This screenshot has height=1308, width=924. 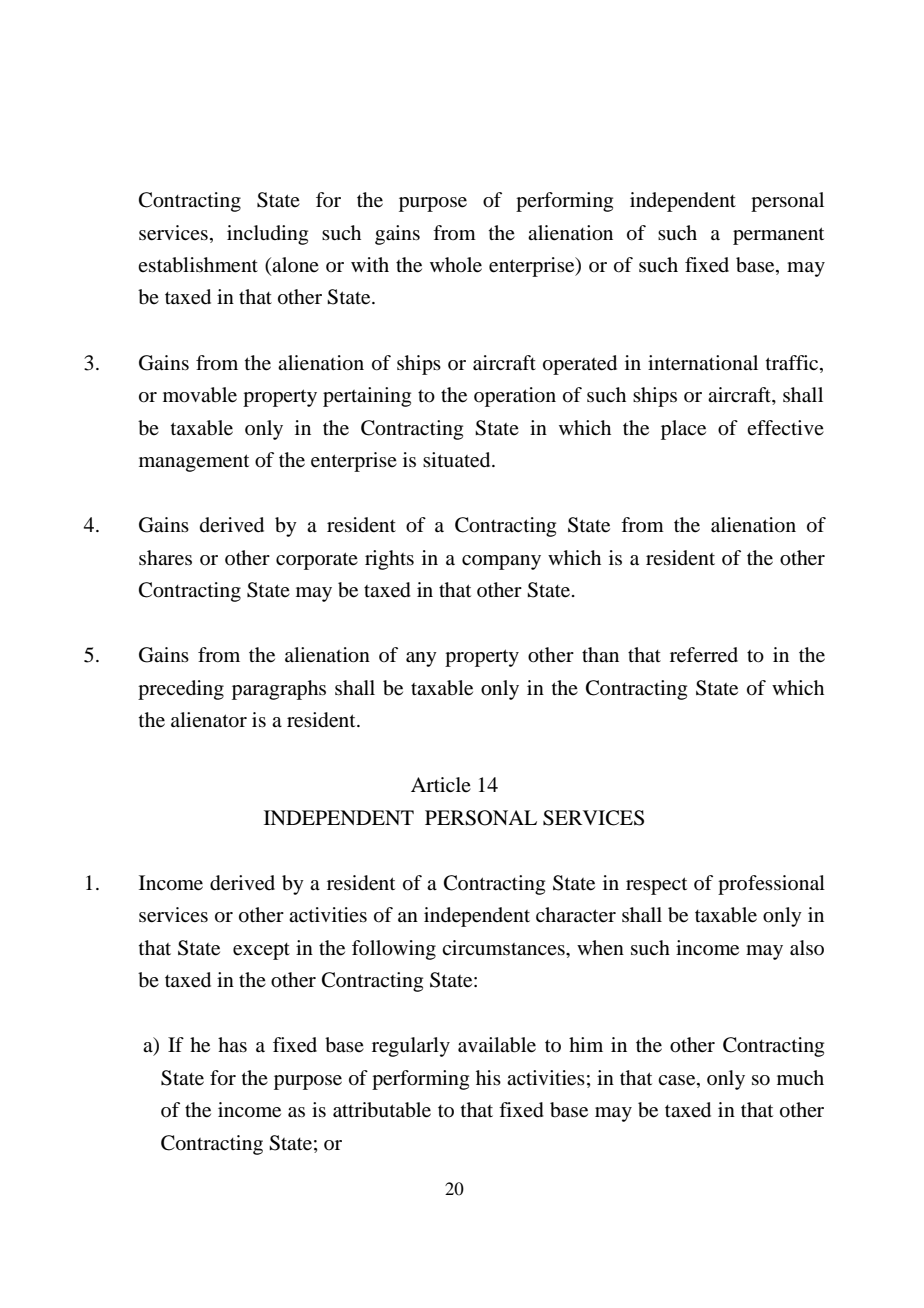 I want to click on his, so click(x=488, y=1077).
